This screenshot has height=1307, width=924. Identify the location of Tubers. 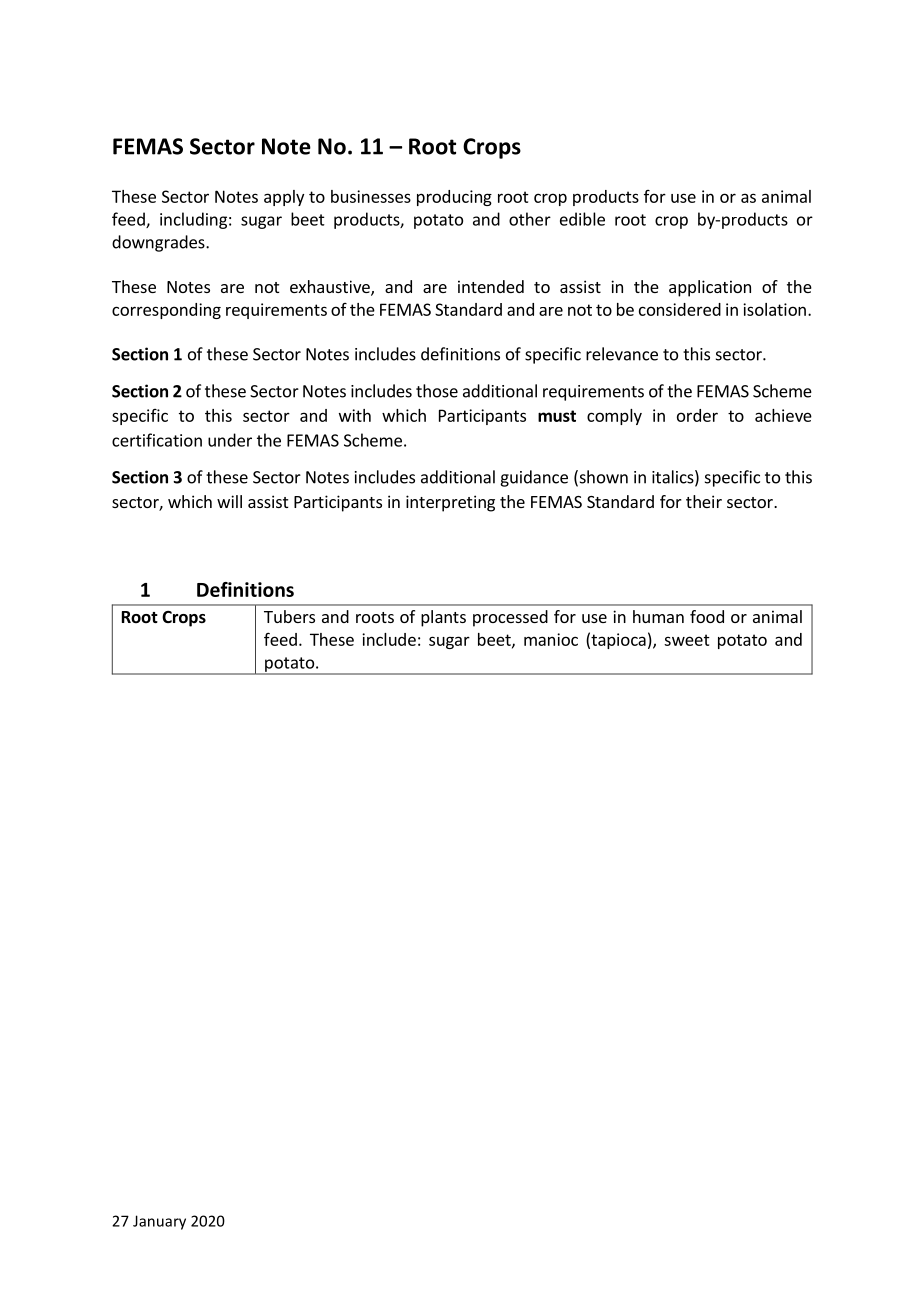
(289, 616).
